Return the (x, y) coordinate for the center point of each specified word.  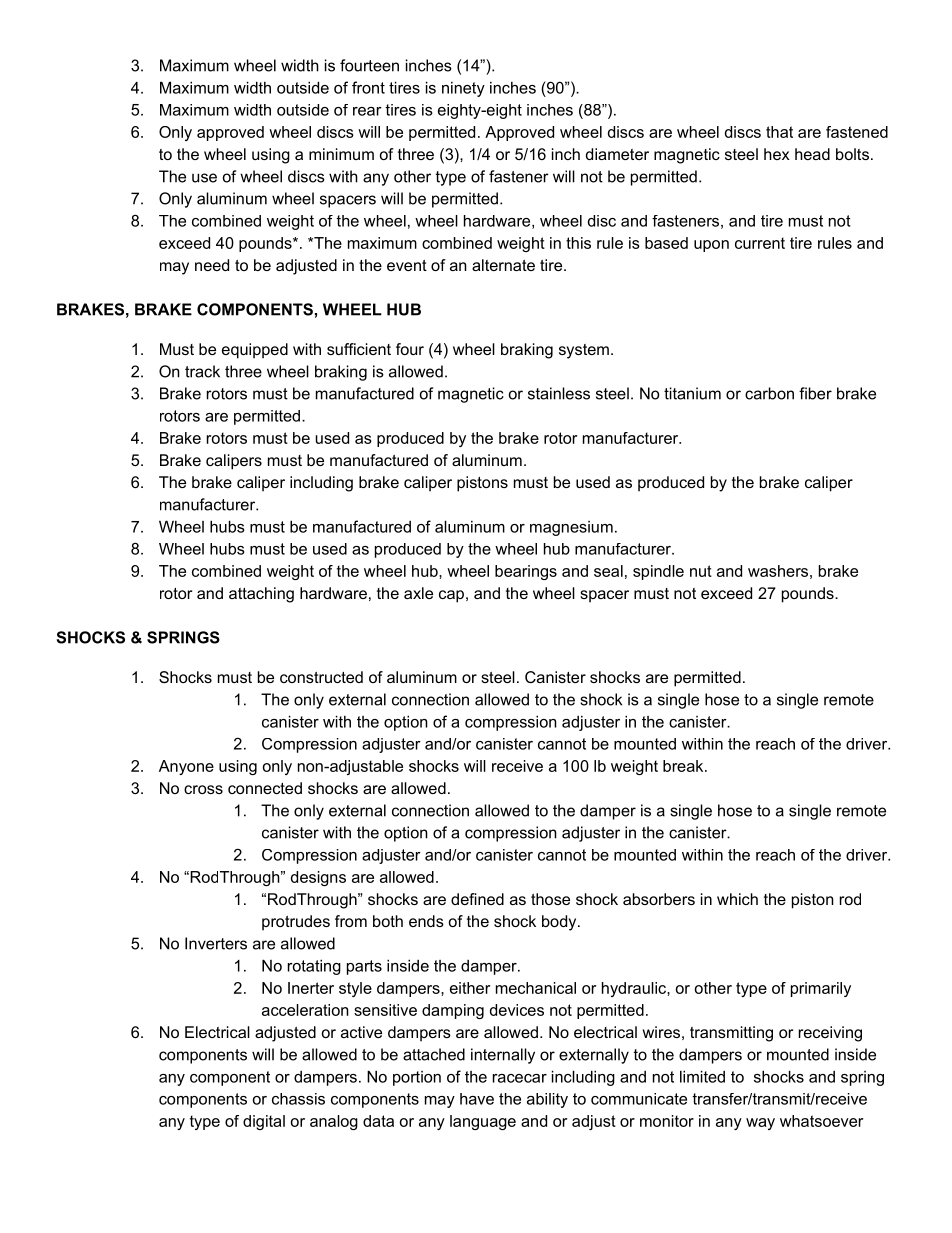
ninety (463, 89)
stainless (559, 393)
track (202, 371)
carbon (769, 393)
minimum (341, 154)
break (684, 766)
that (779, 132)
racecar (520, 1078)
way (760, 1124)
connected (265, 788)
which (737, 899)
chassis (298, 1099)
